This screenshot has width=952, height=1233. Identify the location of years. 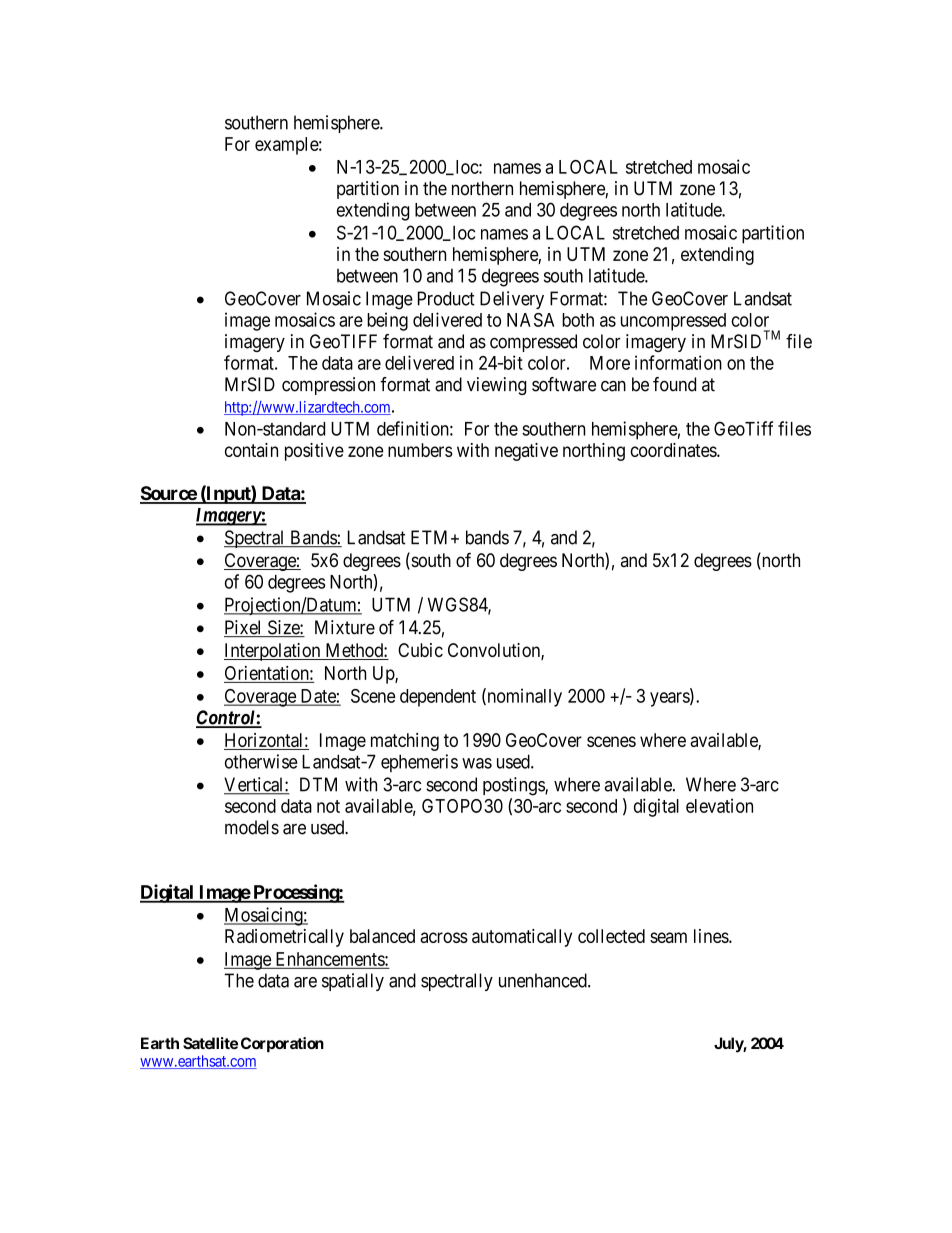
(670, 699).
